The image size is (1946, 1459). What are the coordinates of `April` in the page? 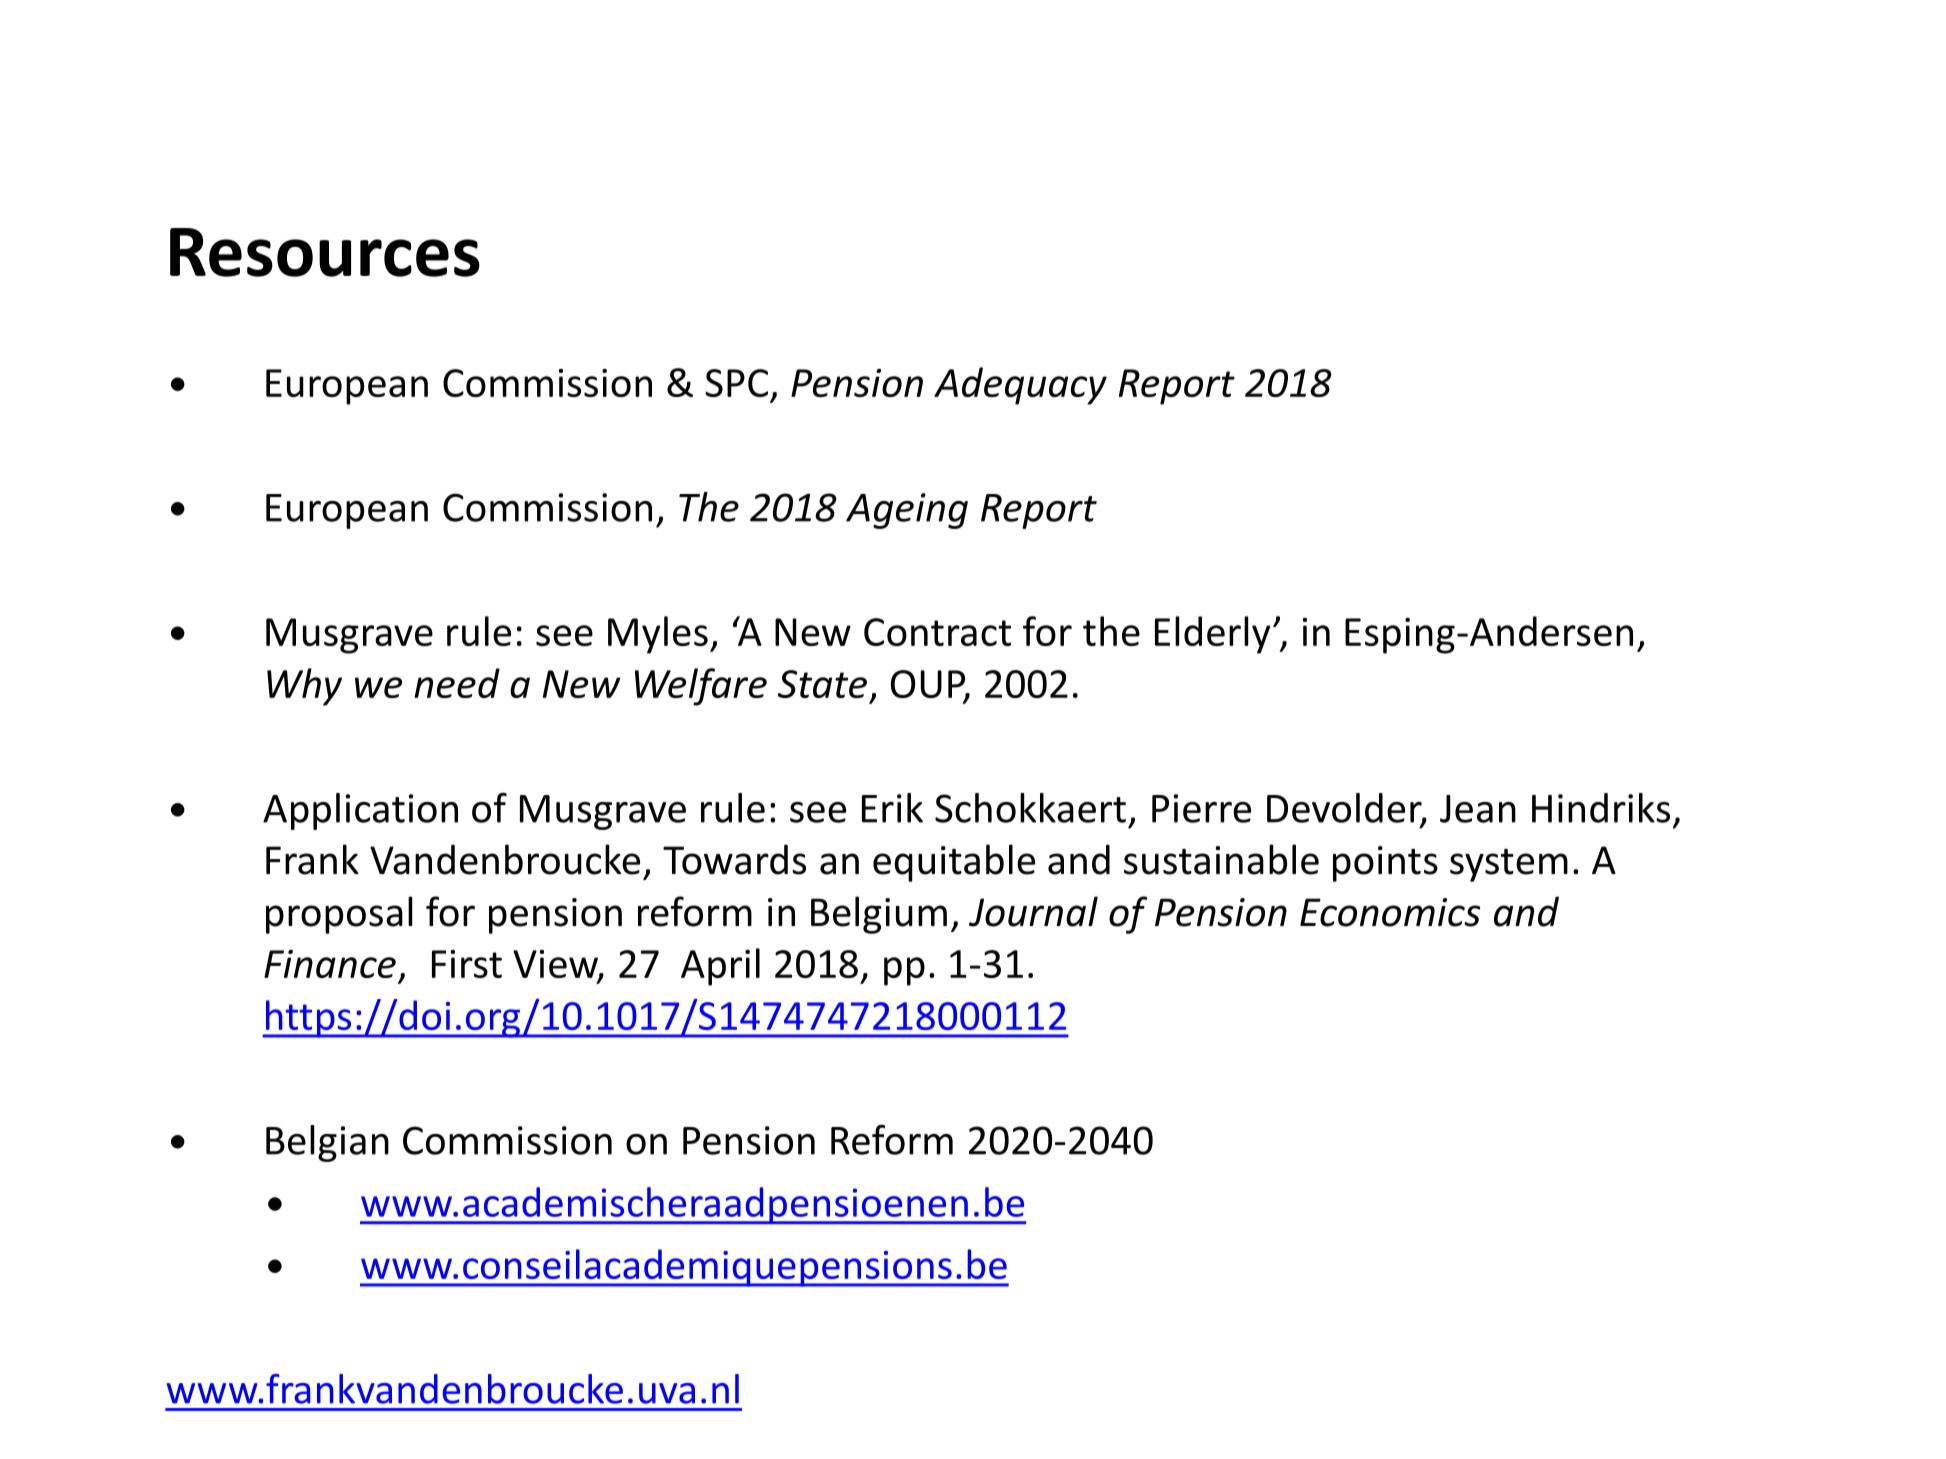 It's located at (720, 967).
